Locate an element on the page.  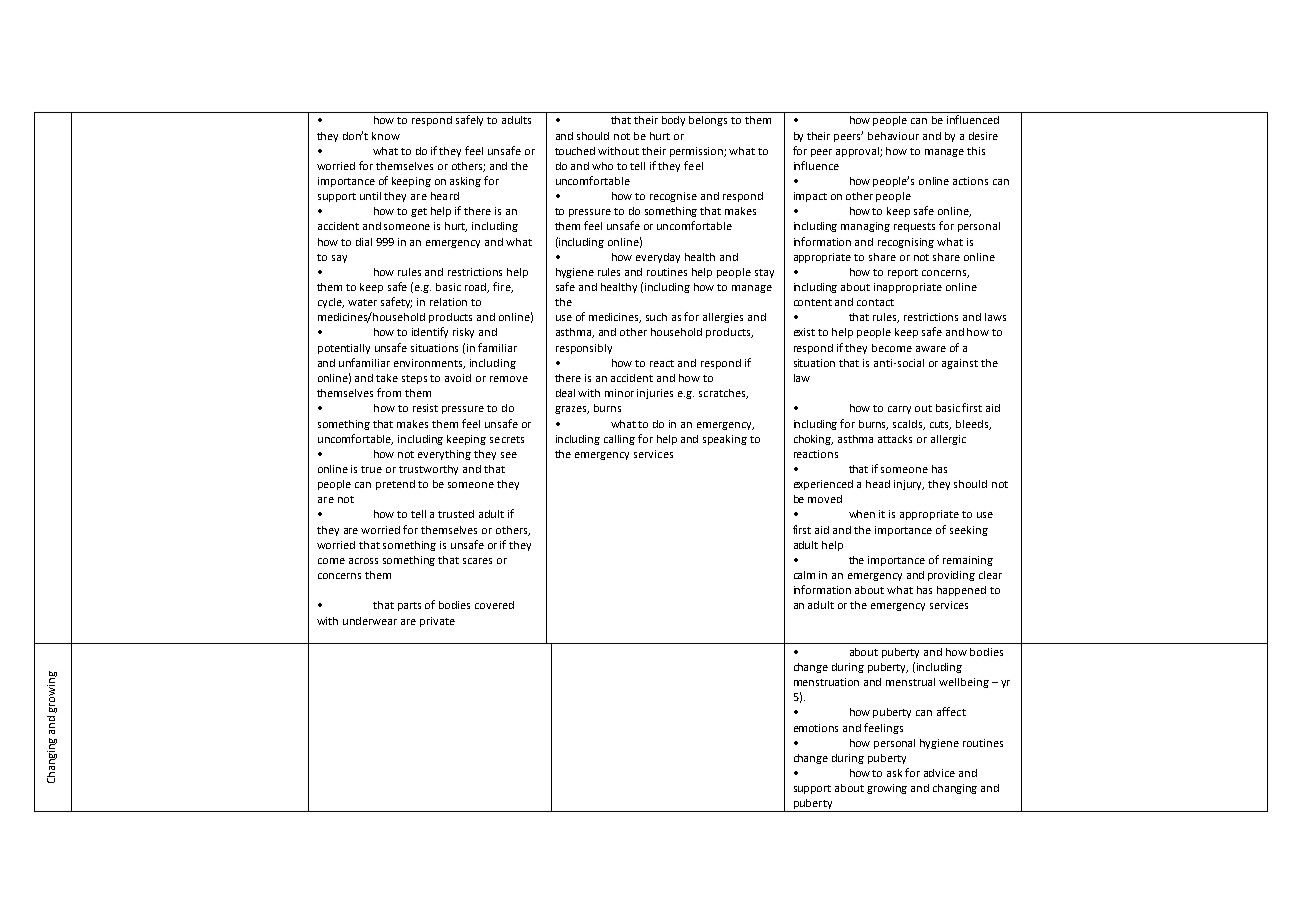
know is located at coordinates (386, 136).
